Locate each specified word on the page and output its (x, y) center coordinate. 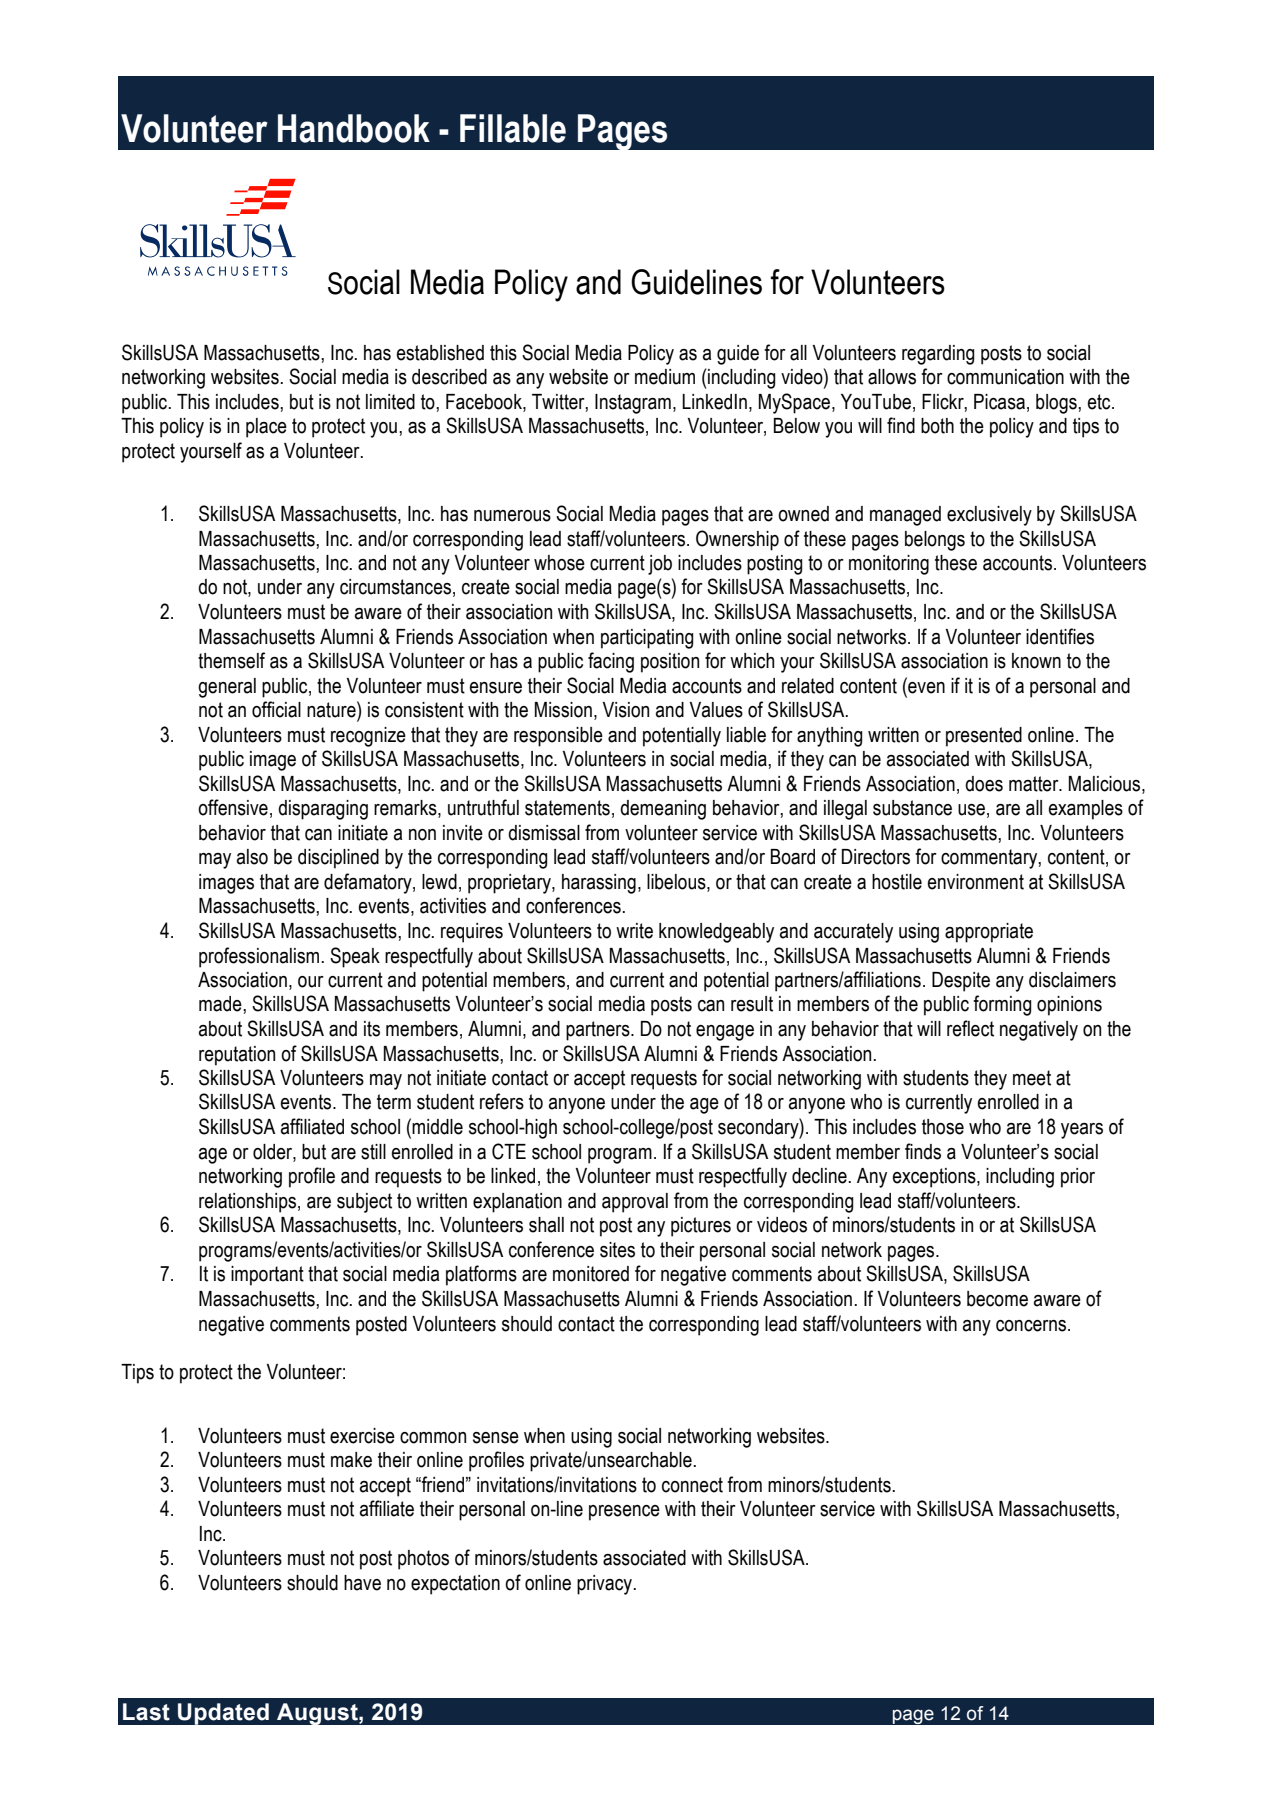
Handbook (354, 128)
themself (231, 660)
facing (611, 662)
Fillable (513, 128)
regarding (938, 355)
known (1036, 661)
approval (635, 1203)
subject (364, 1203)
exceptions (935, 1178)
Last (146, 1712)
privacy (606, 1585)
